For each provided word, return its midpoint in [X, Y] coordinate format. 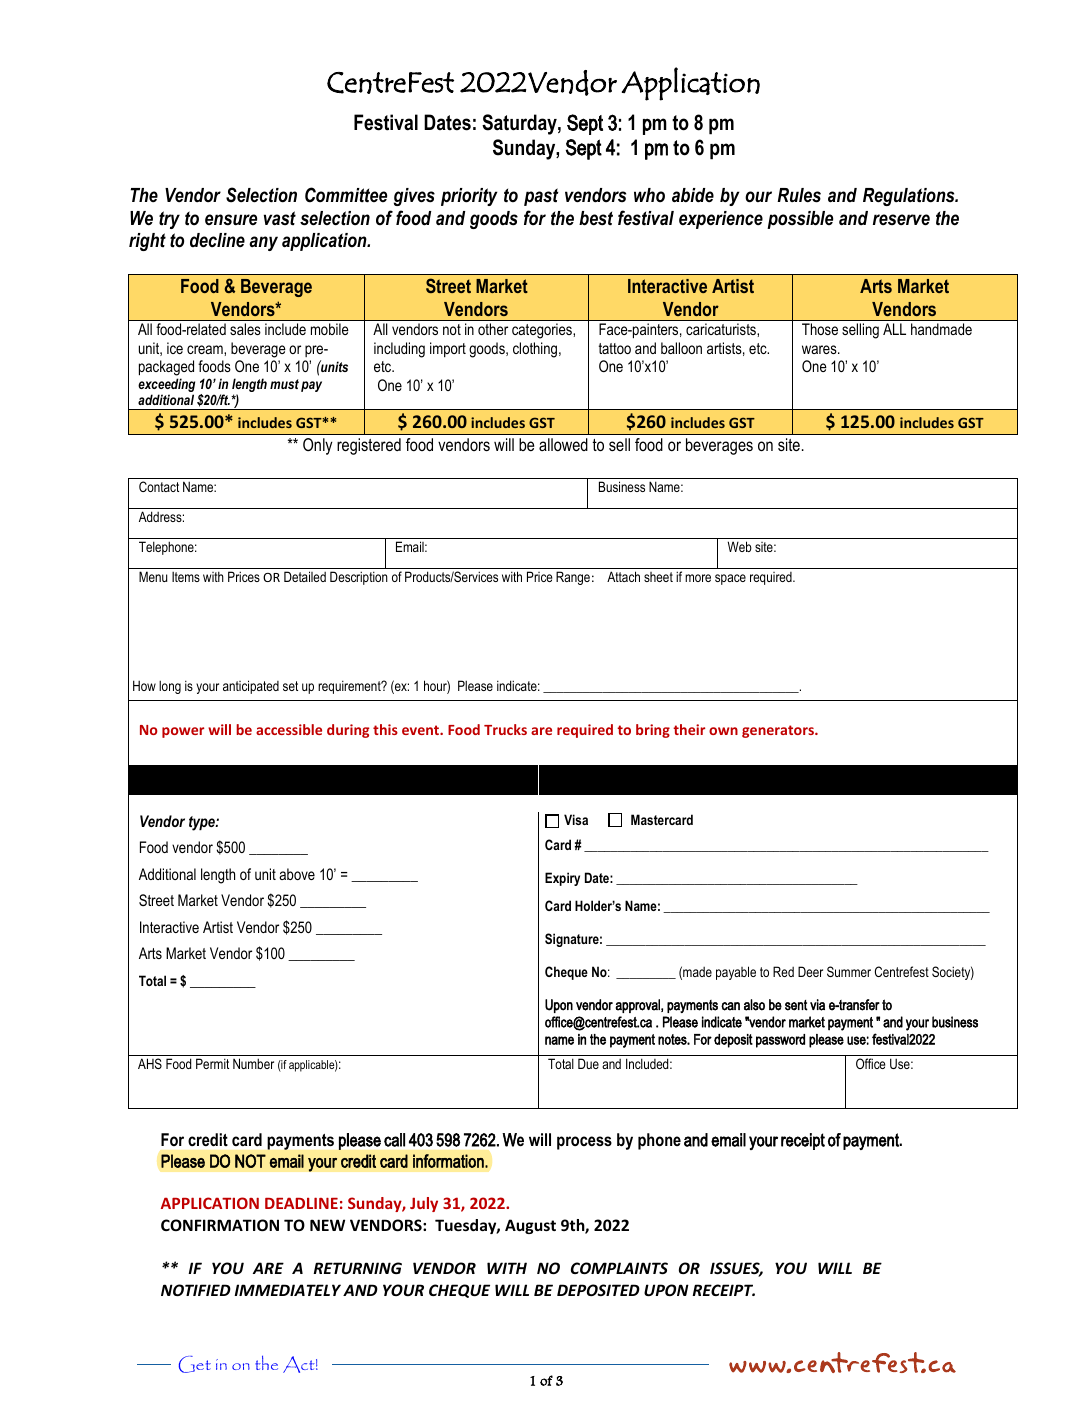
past [541, 197]
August [530, 1226]
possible [800, 220]
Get [195, 1364]
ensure [231, 220]
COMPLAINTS [619, 1268]
